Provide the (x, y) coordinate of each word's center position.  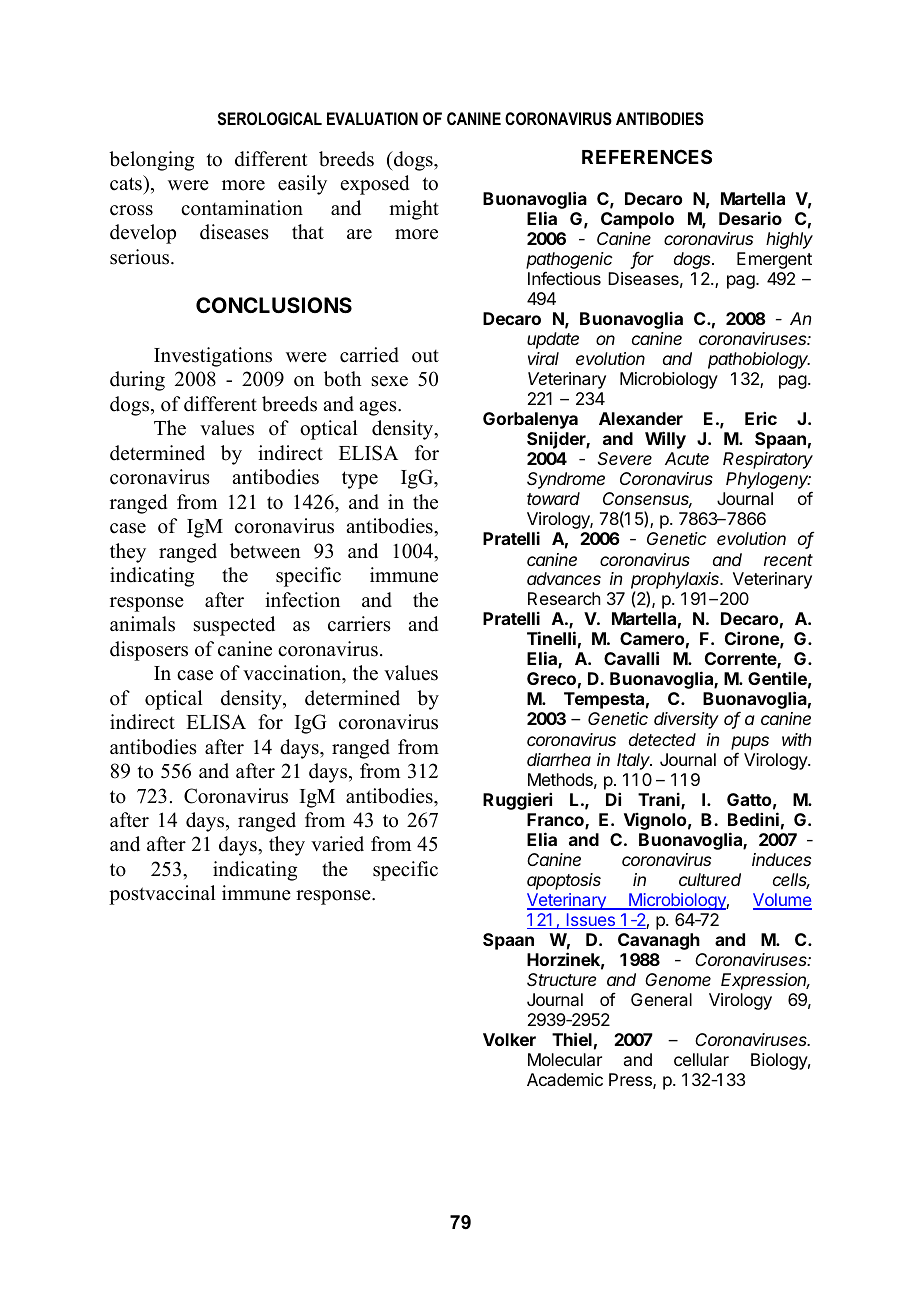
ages (379, 408)
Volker (509, 1039)
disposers (149, 651)
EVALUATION (372, 118)
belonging (151, 161)
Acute (687, 458)
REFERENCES (647, 156)
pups (750, 743)
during (137, 381)
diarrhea (559, 759)
